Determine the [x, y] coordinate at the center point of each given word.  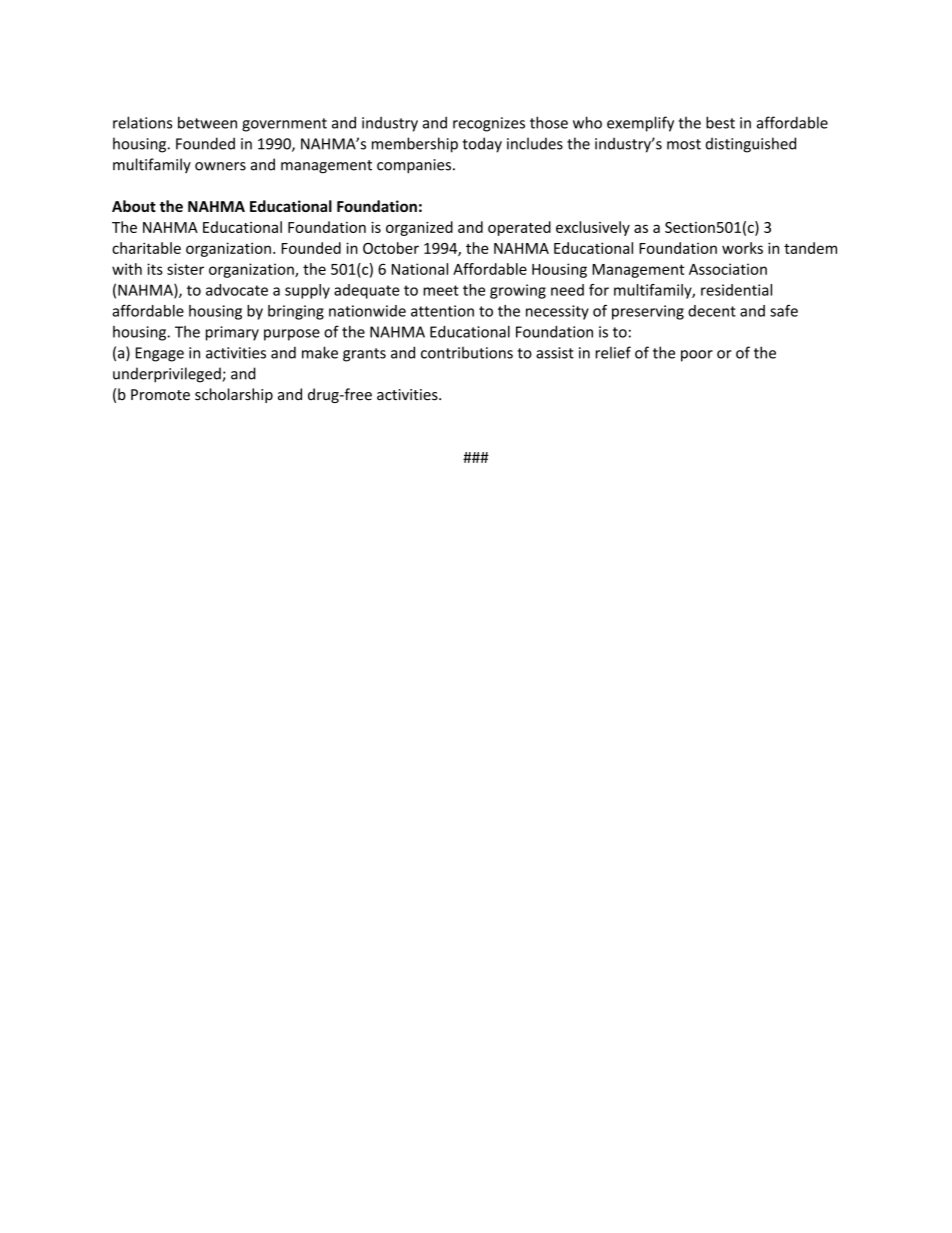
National [420, 269]
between [207, 122]
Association [728, 269]
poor [697, 356]
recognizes [489, 124]
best [720, 122]
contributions [467, 352]
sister [185, 269]
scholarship [234, 395]
